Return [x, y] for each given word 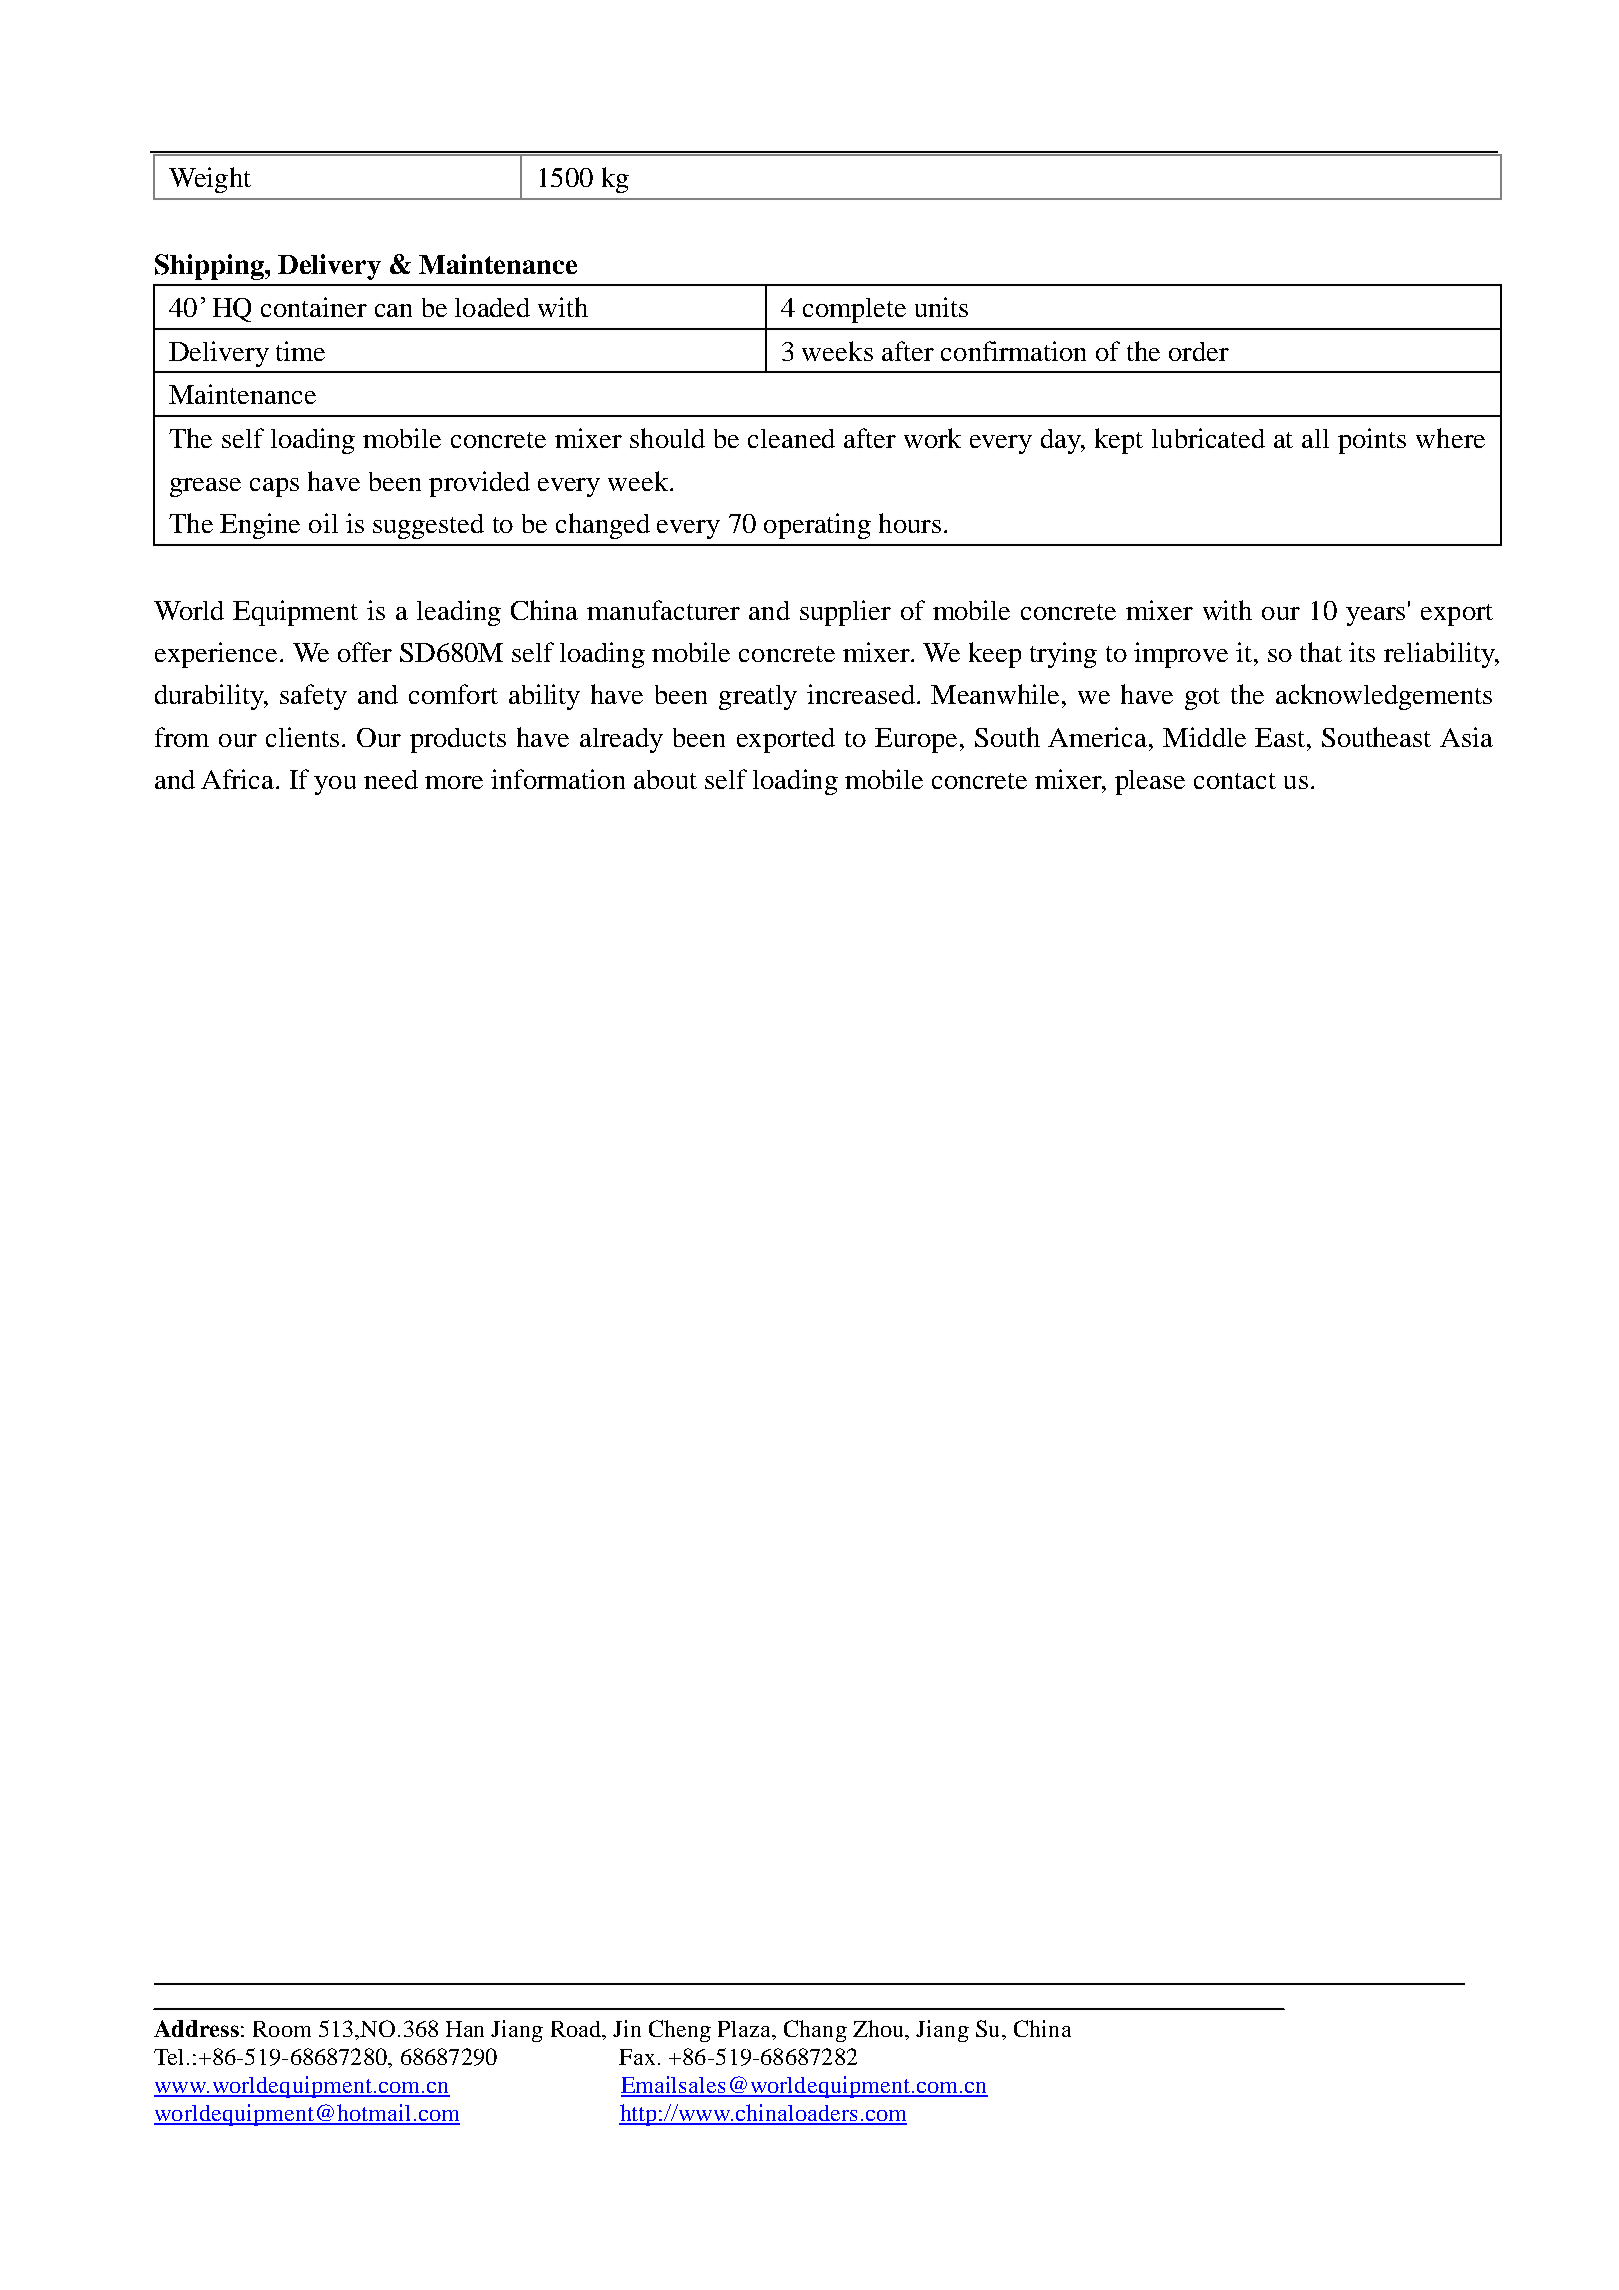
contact [1235, 781]
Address [196, 2028]
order [1199, 351]
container [314, 307]
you [335, 785]
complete [854, 310]
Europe [916, 740]
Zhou [880, 2028]
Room [282, 2029]
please [1150, 782]
